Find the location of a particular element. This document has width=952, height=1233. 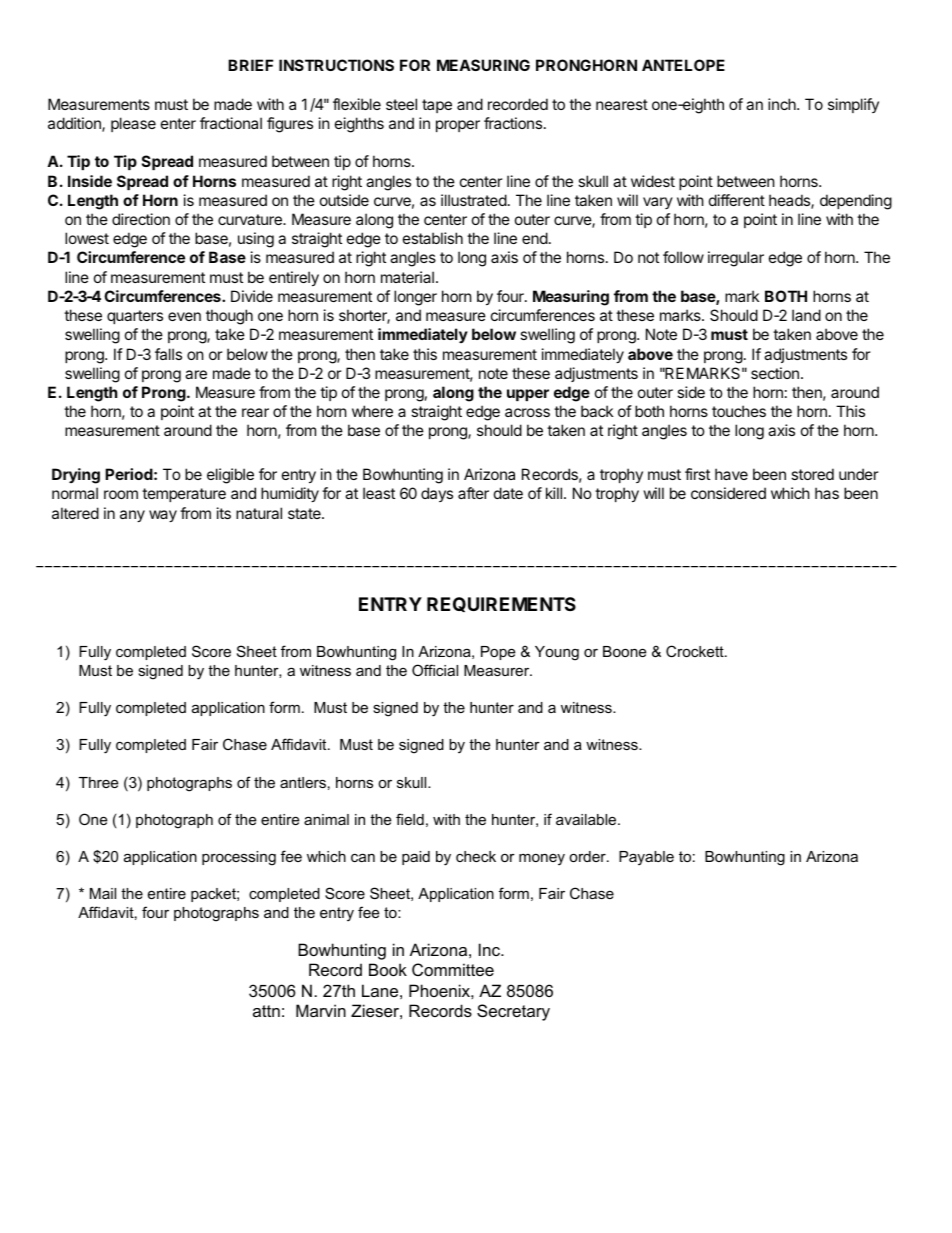

irregular is located at coordinates (736, 259).
